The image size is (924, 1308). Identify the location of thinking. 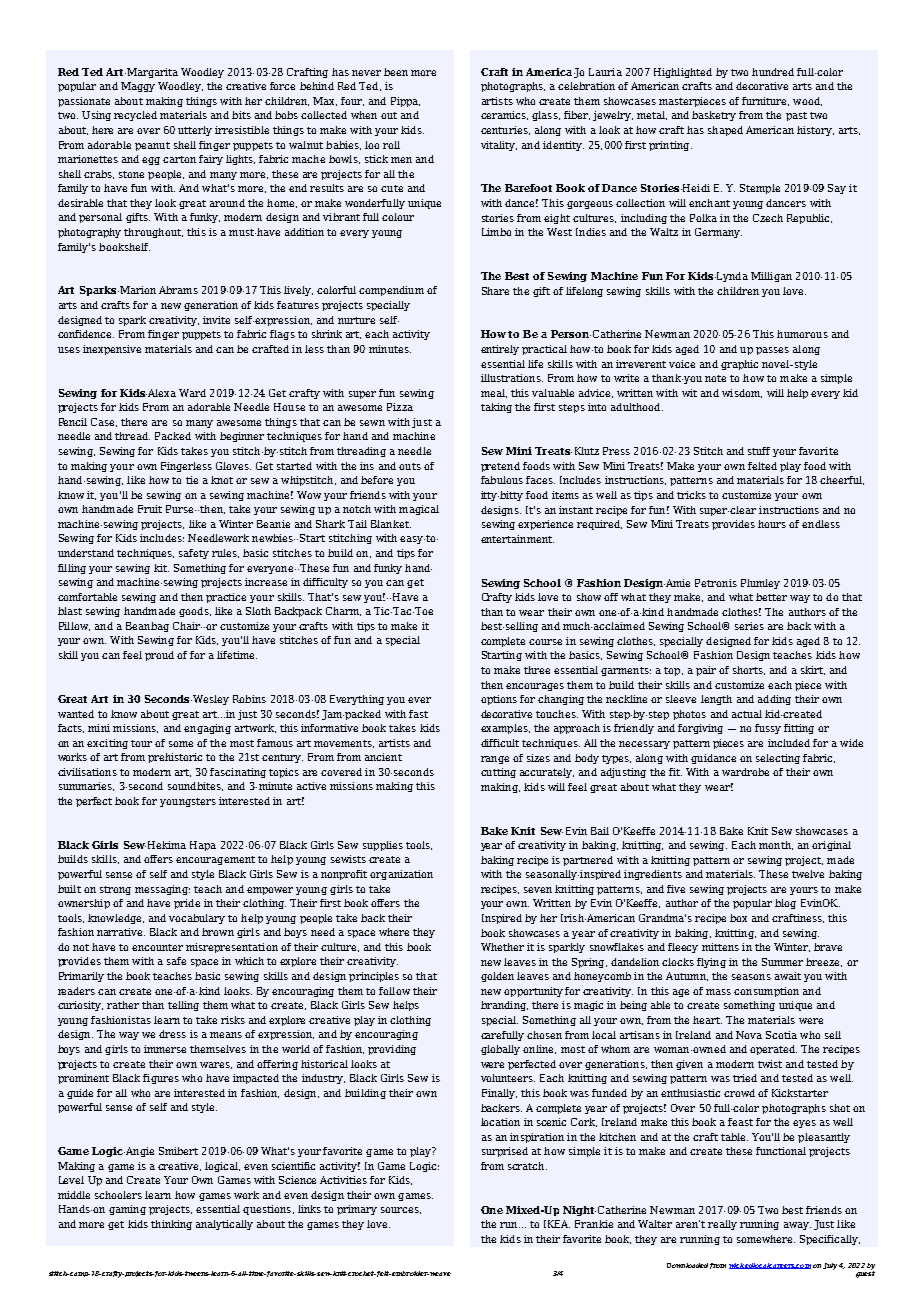
(171, 1225).
